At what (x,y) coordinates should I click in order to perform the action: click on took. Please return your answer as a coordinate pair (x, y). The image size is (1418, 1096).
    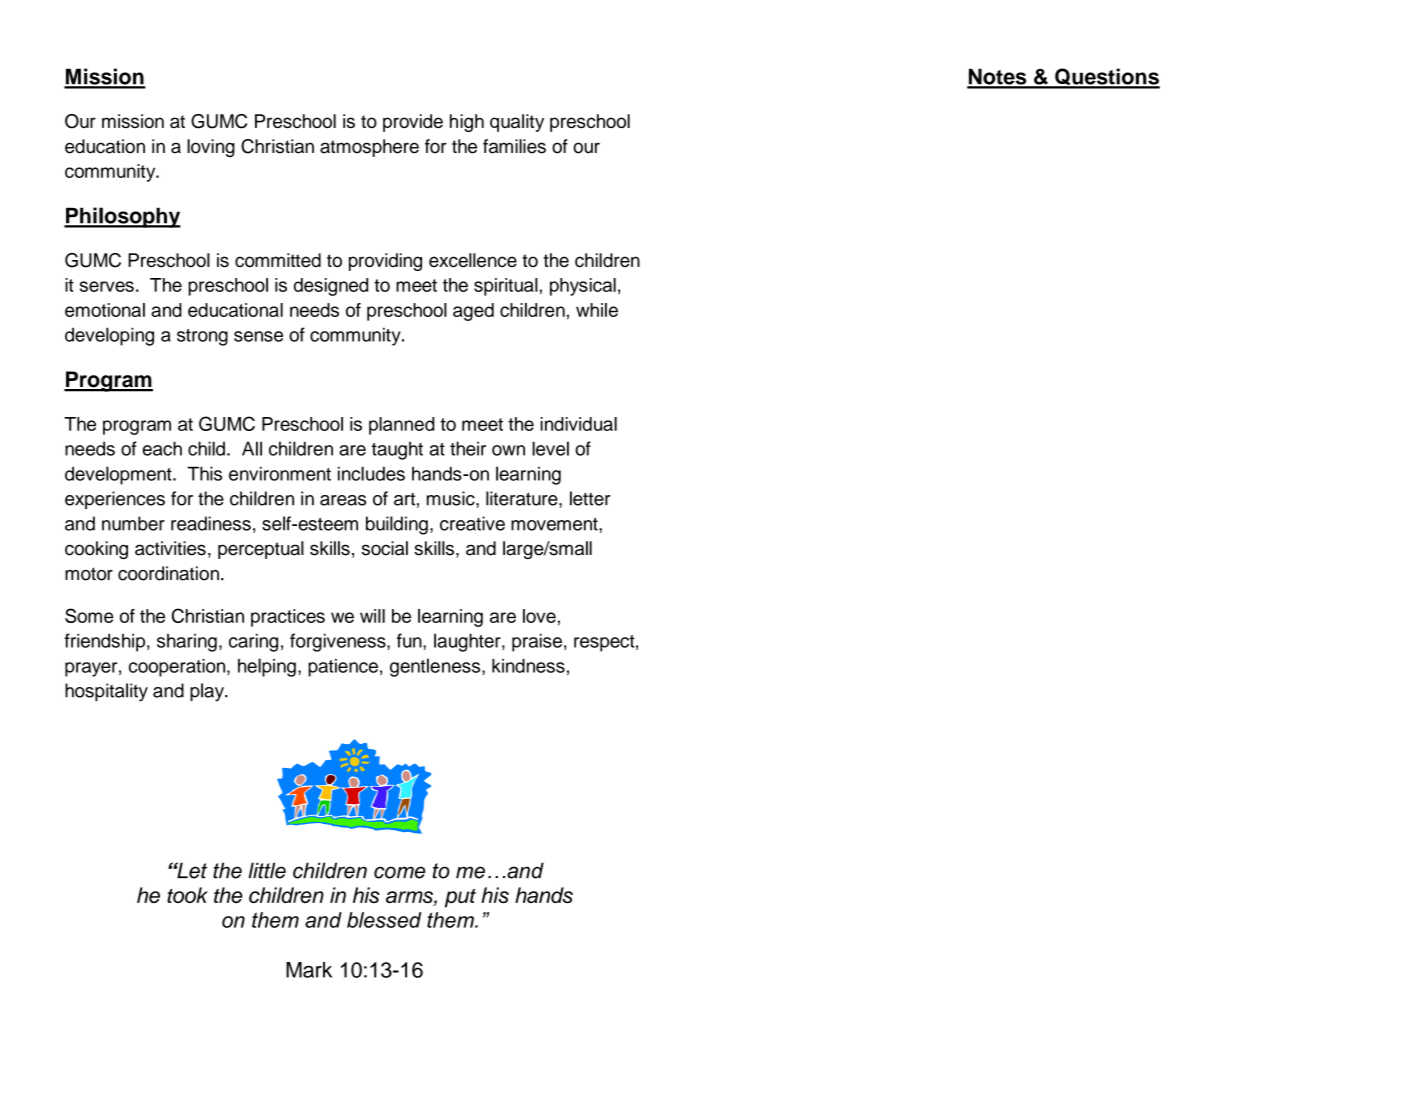
    Looking at the image, I should click on (187, 895).
